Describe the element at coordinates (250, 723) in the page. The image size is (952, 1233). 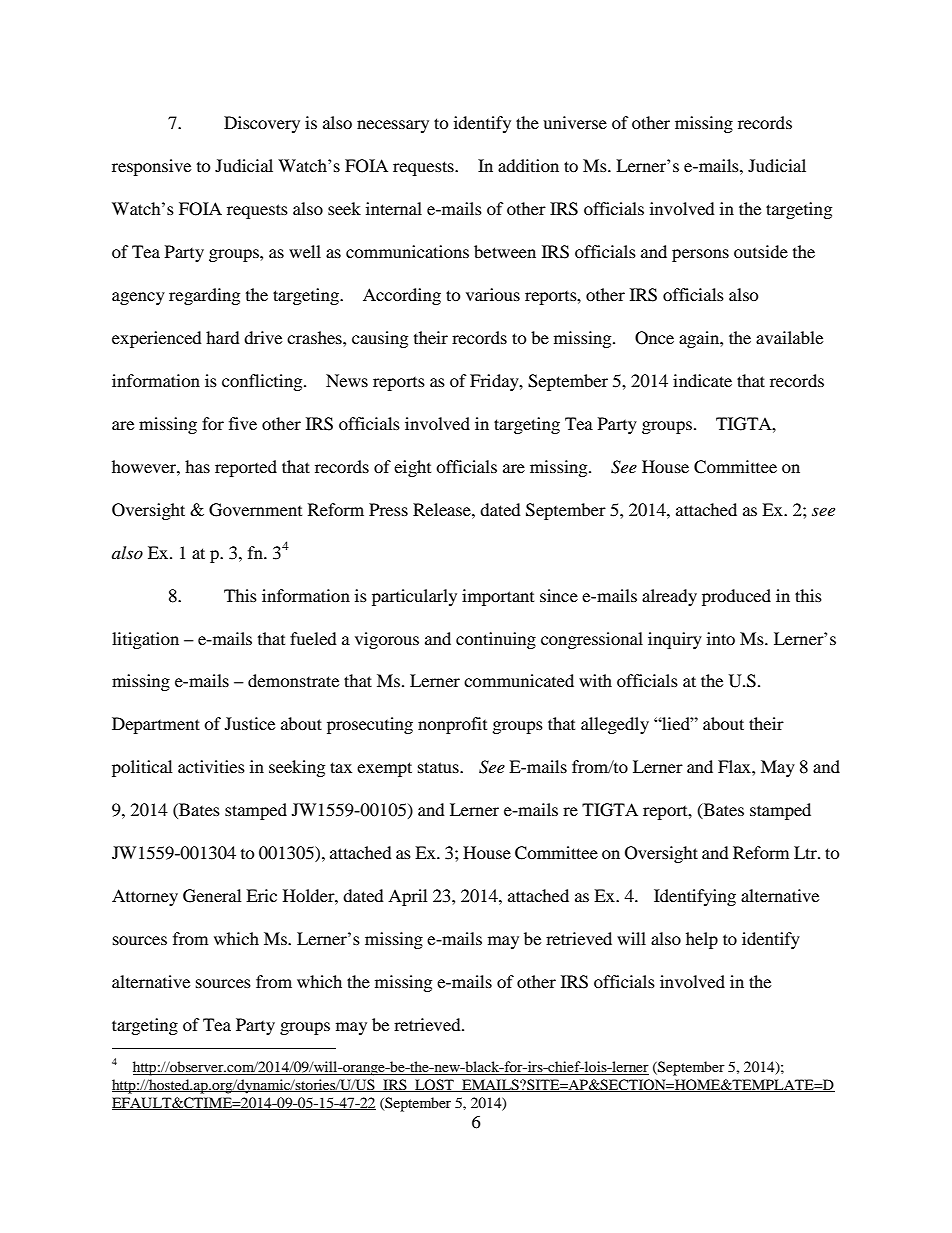
I see `Justice` at that location.
